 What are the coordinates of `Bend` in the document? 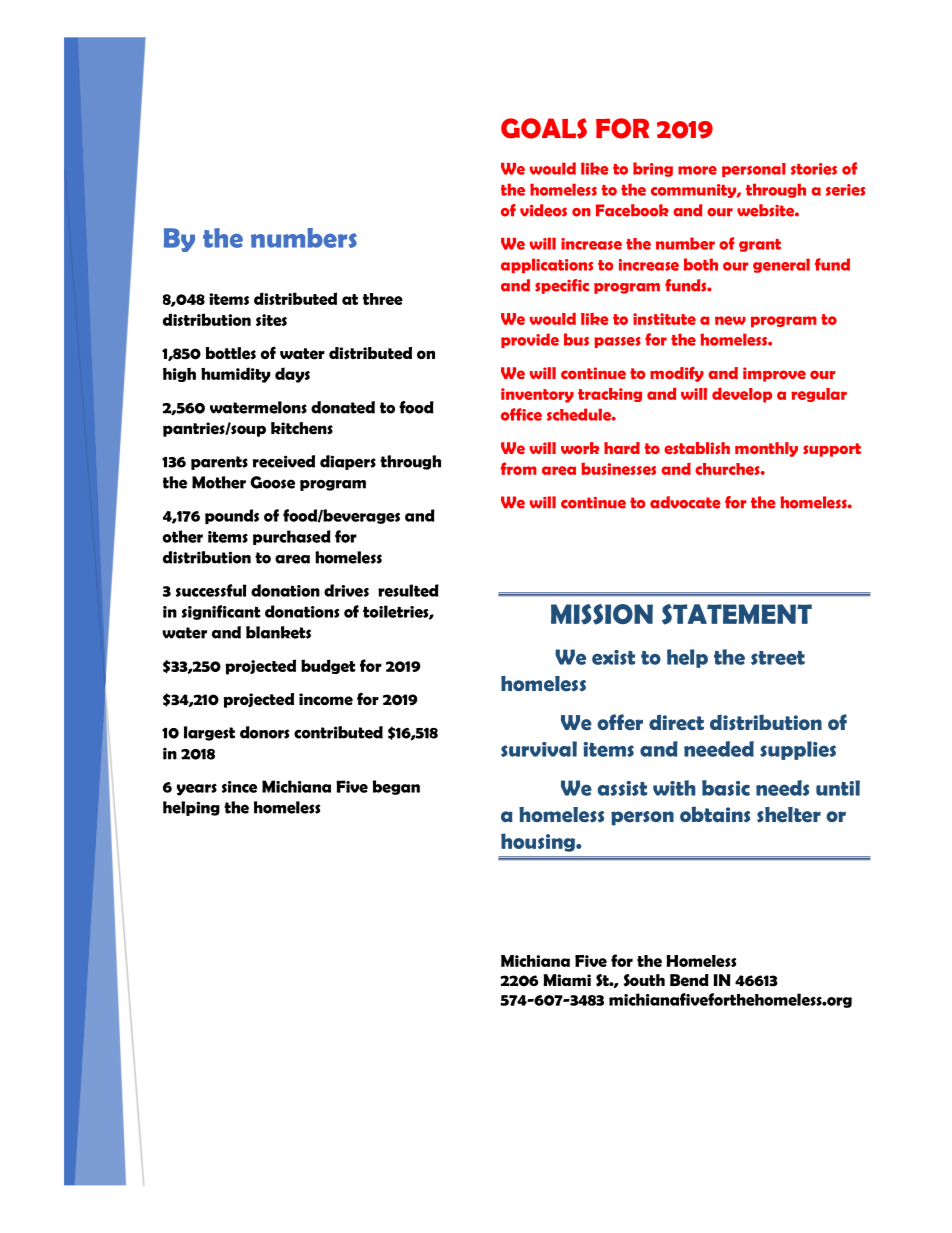 It's located at (689, 980).
